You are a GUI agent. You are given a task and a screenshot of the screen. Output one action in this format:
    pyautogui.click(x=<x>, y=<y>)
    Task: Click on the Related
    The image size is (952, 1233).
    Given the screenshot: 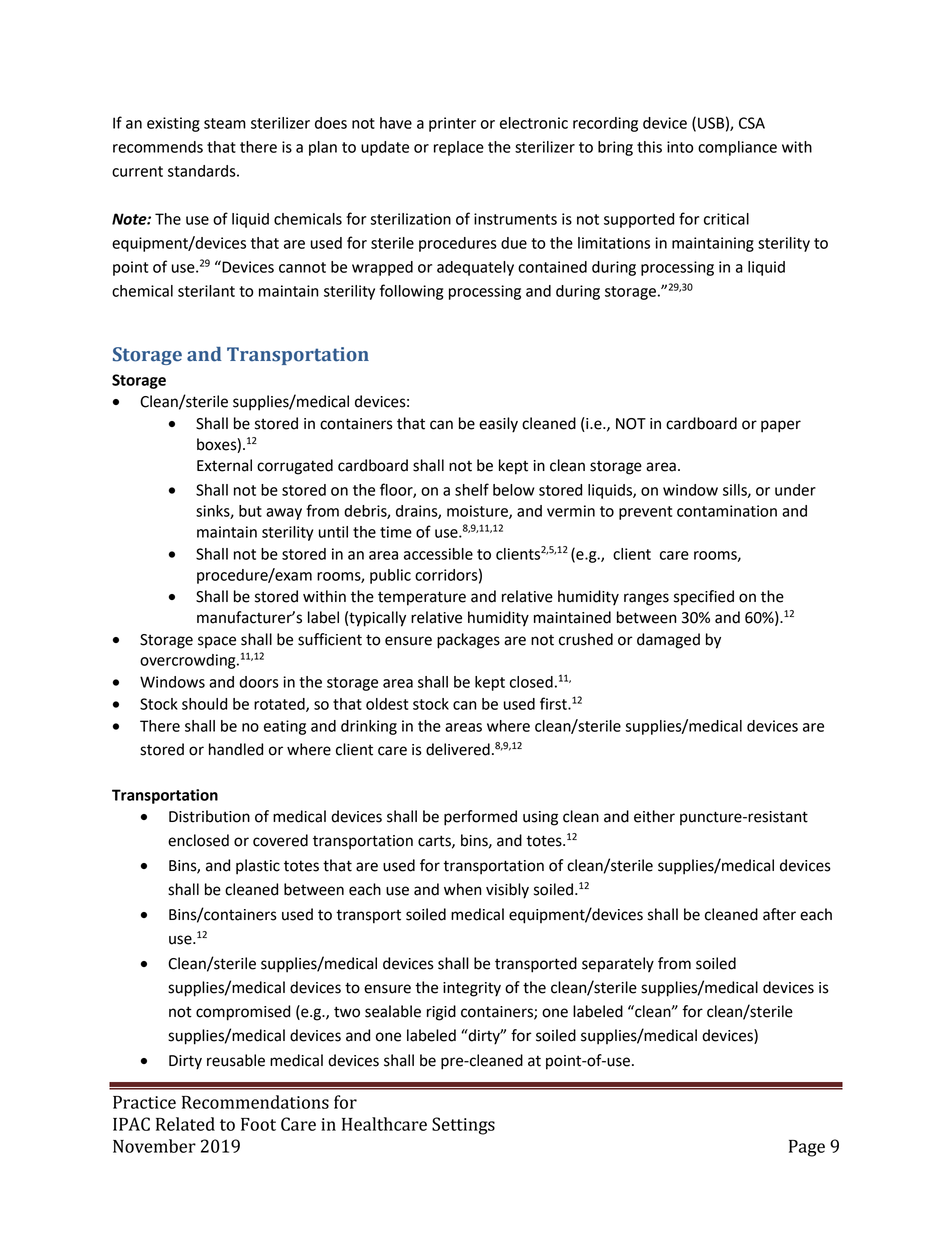 What is the action you would take?
    pyautogui.click(x=185, y=1124)
